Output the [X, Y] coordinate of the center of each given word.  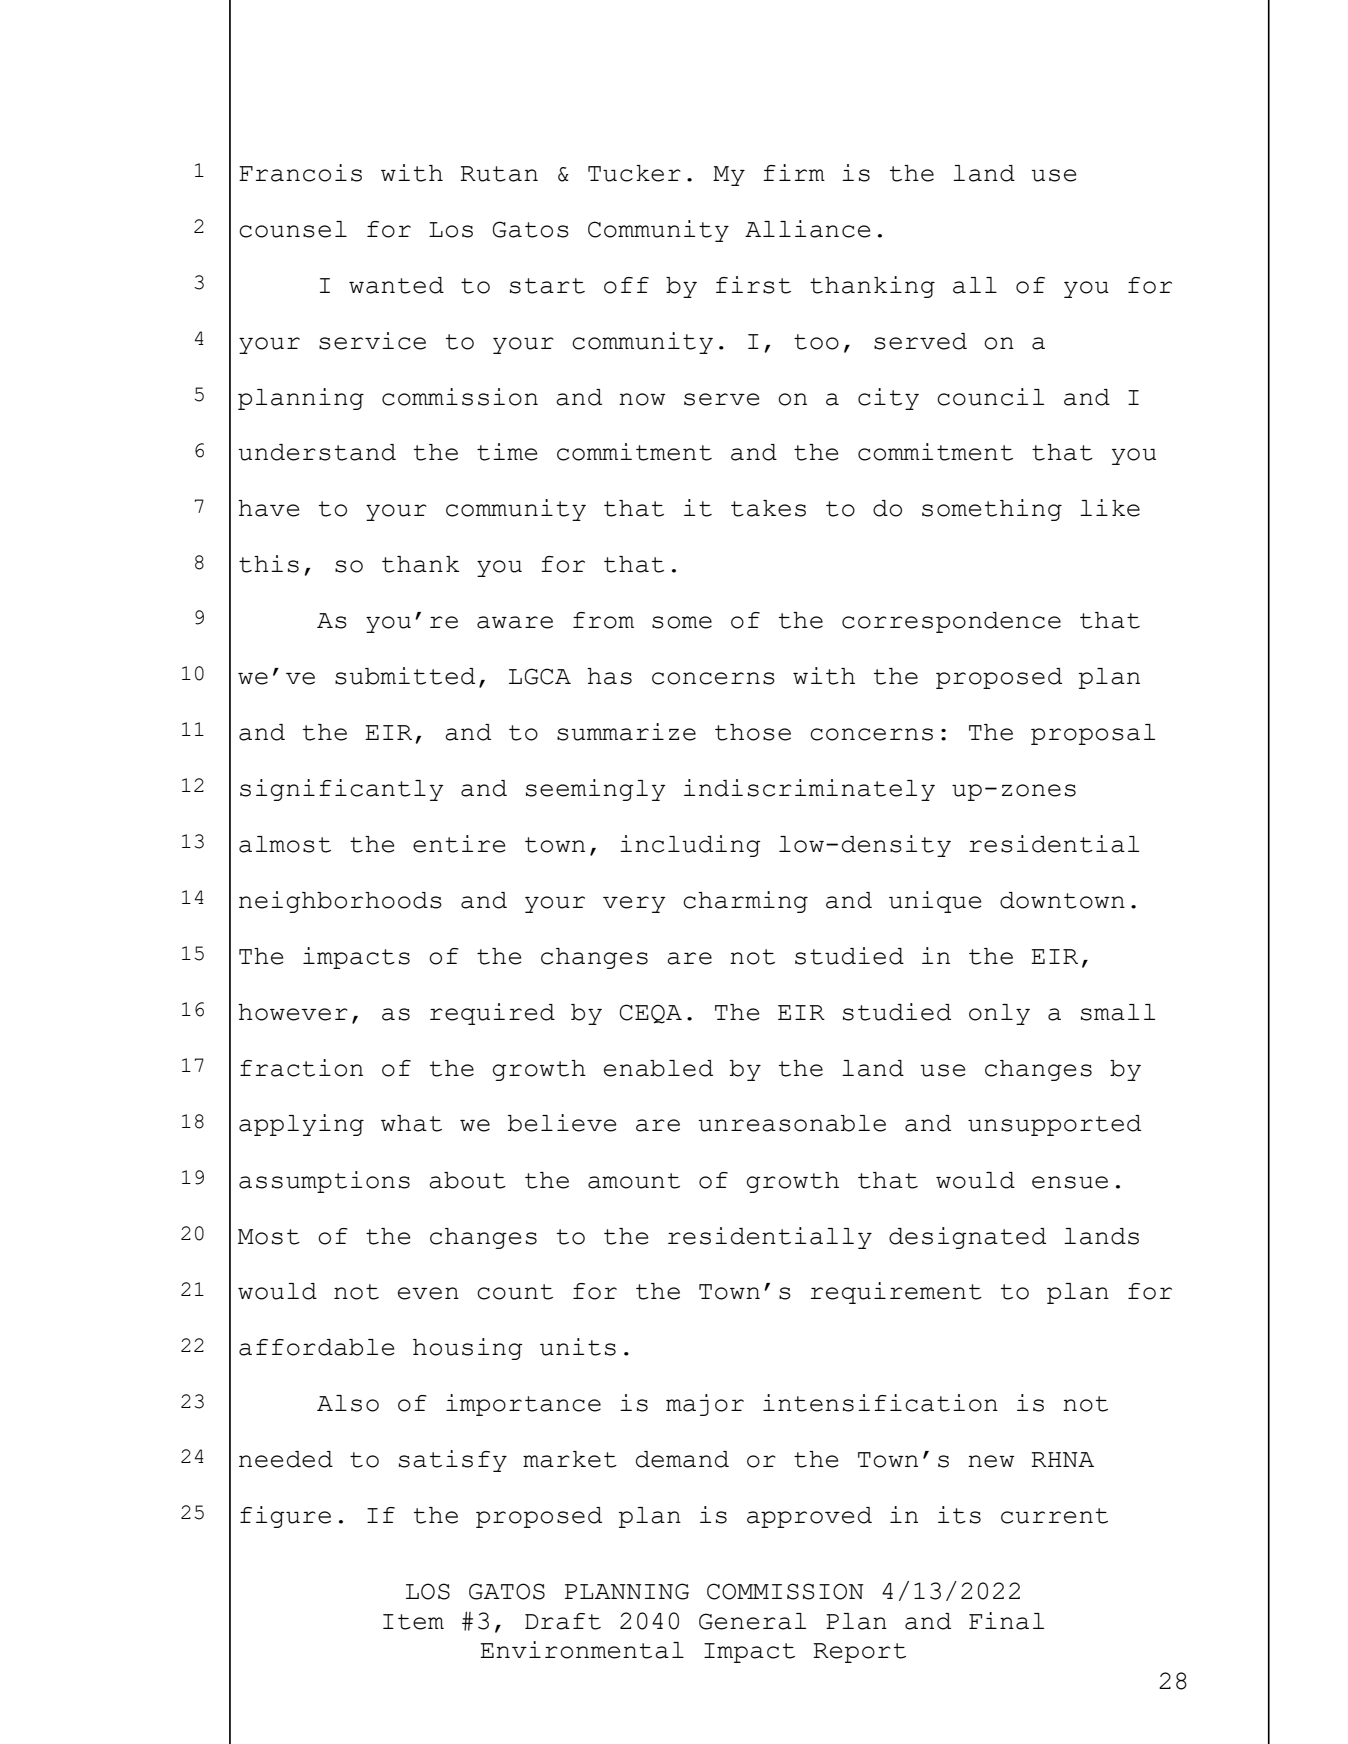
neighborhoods [340, 902]
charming [745, 902]
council [990, 397]
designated [967, 1238]
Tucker [634, 173]
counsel [293, 229]
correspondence [951, 622]
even [428, 1293]
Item [413, 1622]
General [752, 1621]
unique [935, 902]
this [269, 564]
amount [634, 1181]
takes [768, 508]
